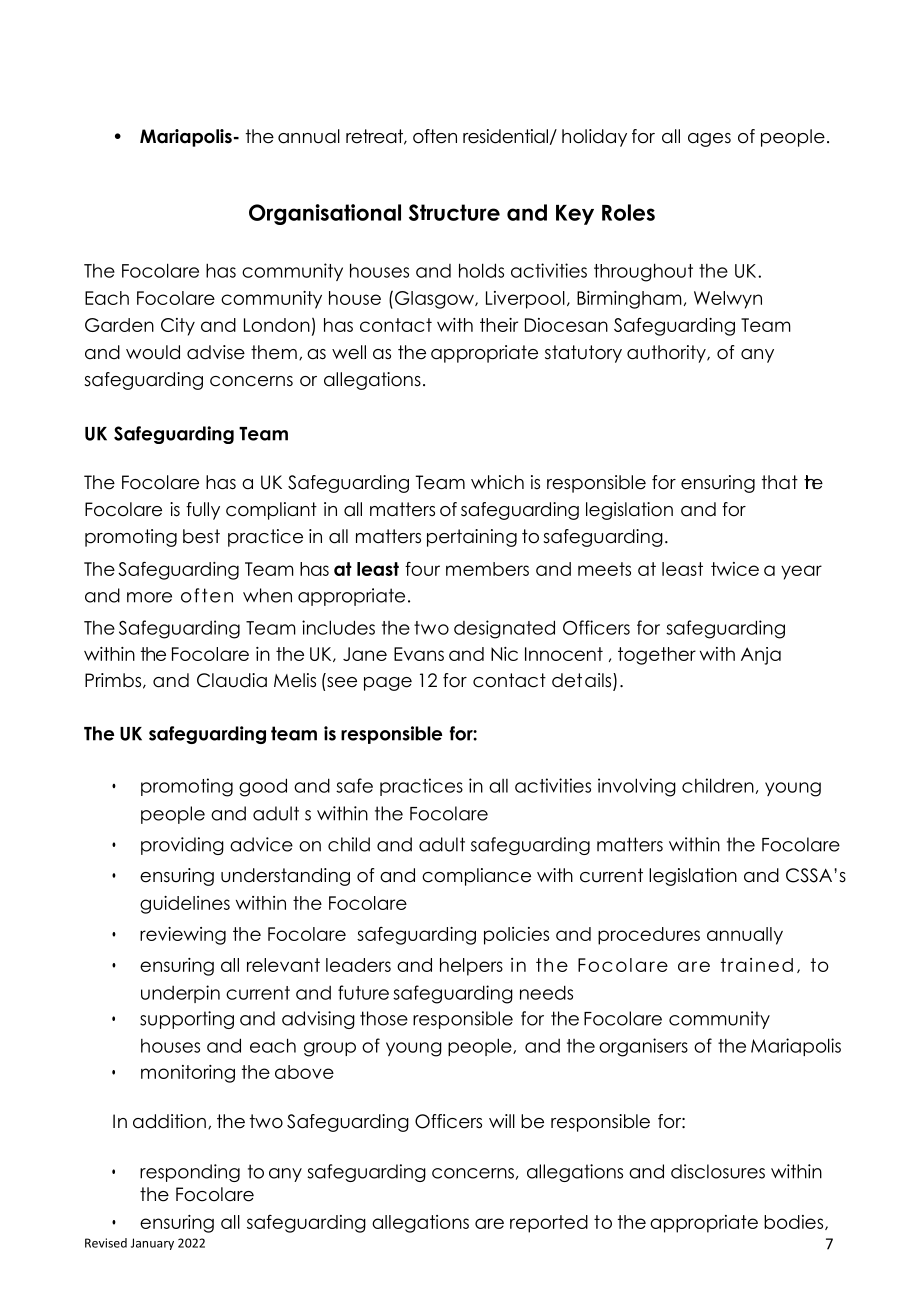 The width and height of the screenshot is (924, 1308). I want to click on disclosures, so click(718, 1171).
